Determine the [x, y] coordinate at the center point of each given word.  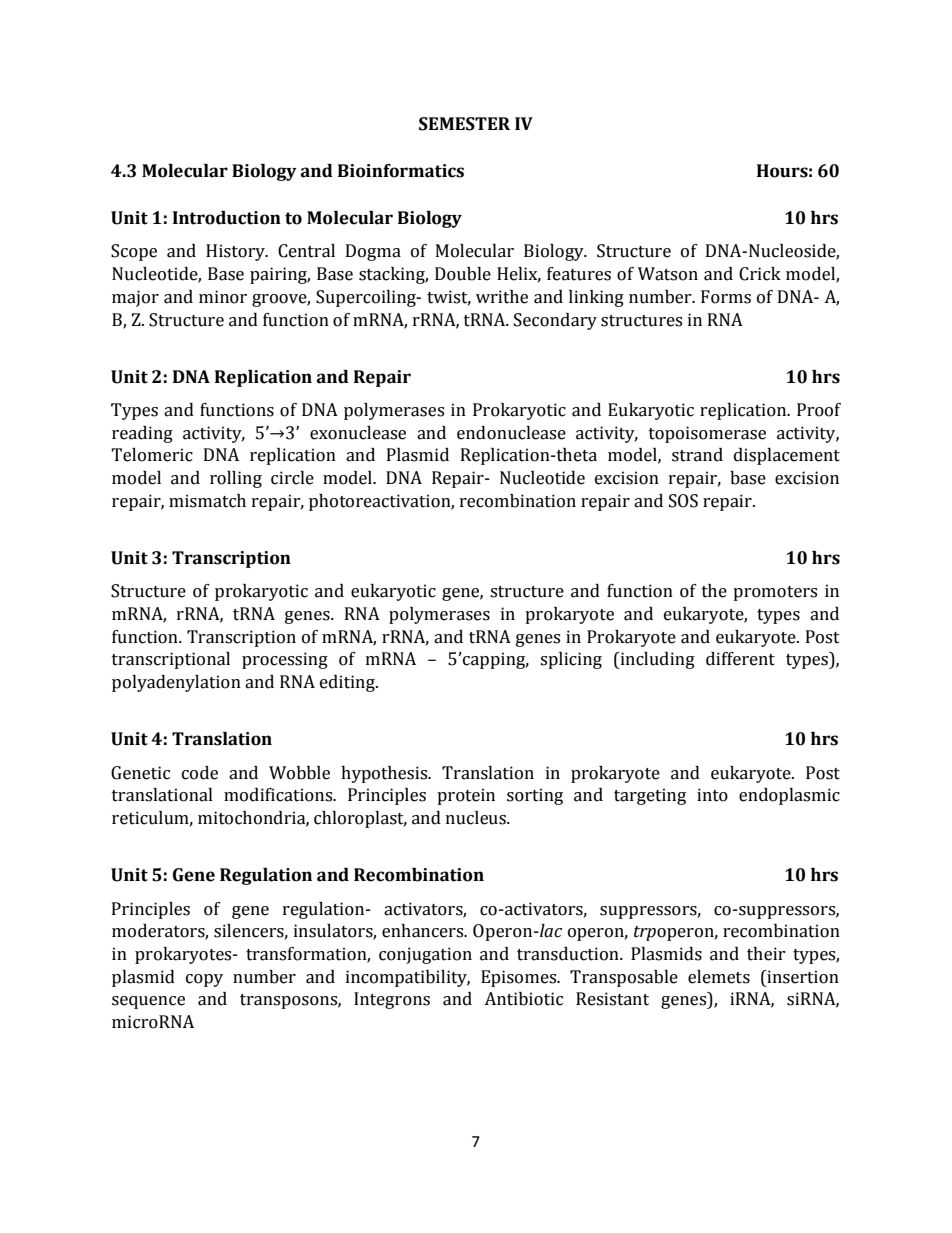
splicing [571, 660]
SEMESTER [464, 124]
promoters [775, 593]
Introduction [227, 218]
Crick [760, 274]
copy [204, 980]
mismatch [207, 501]
